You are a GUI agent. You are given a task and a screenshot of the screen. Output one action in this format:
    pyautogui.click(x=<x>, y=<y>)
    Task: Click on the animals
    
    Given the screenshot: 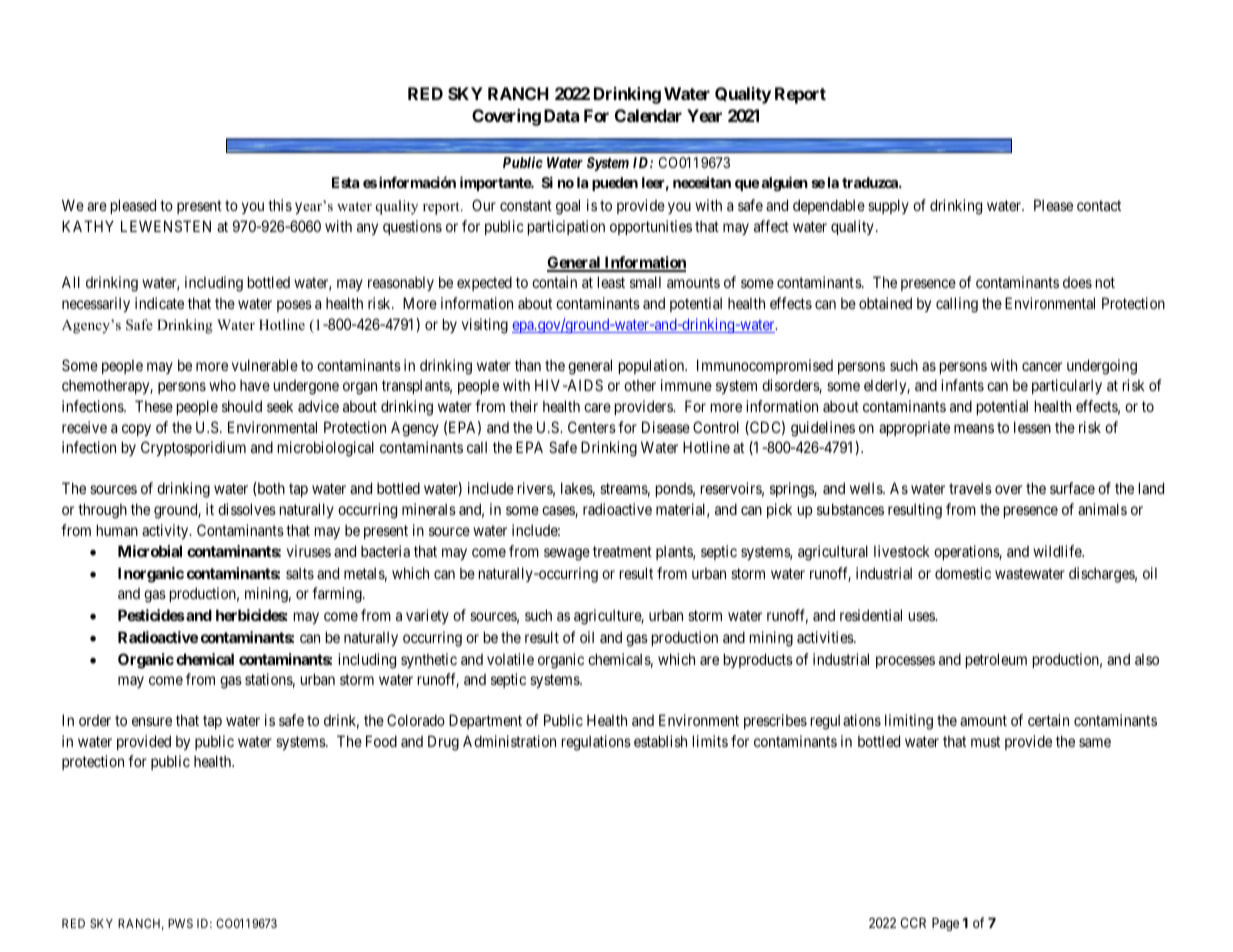 What is the action you would take?
    pyautogui.click(x=1102, y=509)
